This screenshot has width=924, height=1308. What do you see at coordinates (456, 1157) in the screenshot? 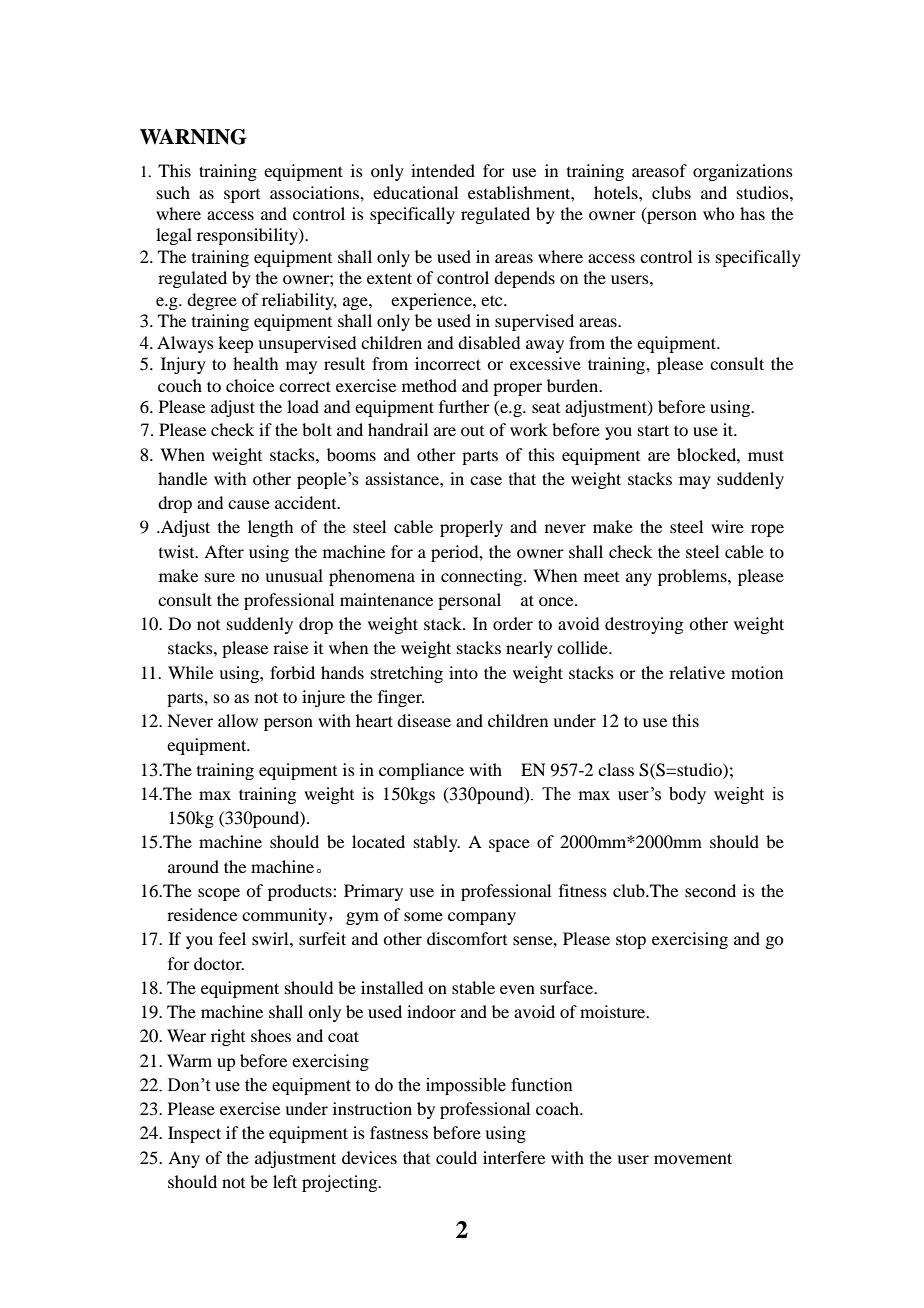
I see `could` at bounding box center [456, 1157].
